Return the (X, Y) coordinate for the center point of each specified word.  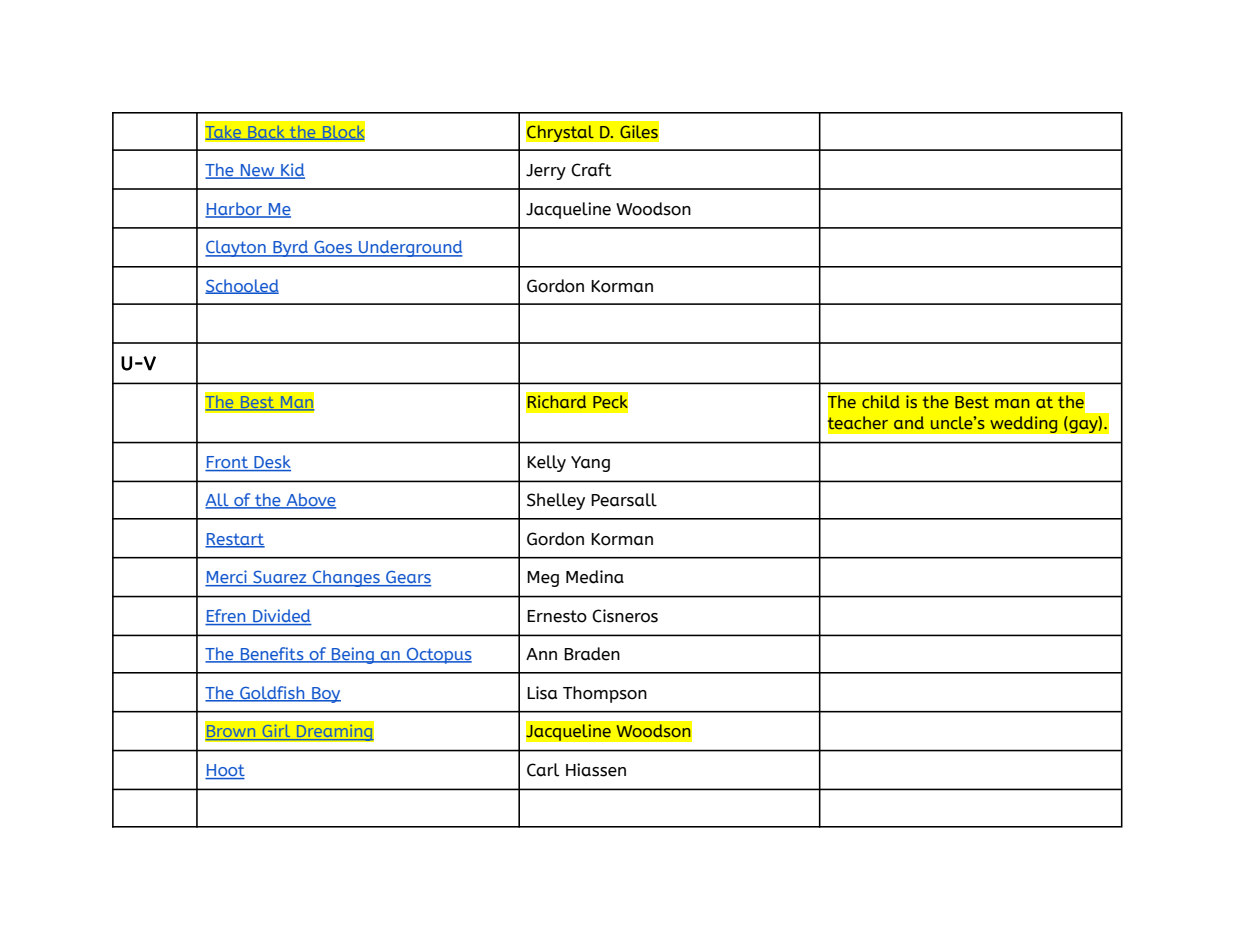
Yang (590, 464)
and (909, 422)
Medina (595, 577)
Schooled (242, 286)
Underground (410, 248)
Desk (271, 463)
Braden (592, 654)
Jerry (546, 172)
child (881, 401)
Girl (276, 732)
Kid (292, 171)
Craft (591, 170)
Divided (281, 617)
